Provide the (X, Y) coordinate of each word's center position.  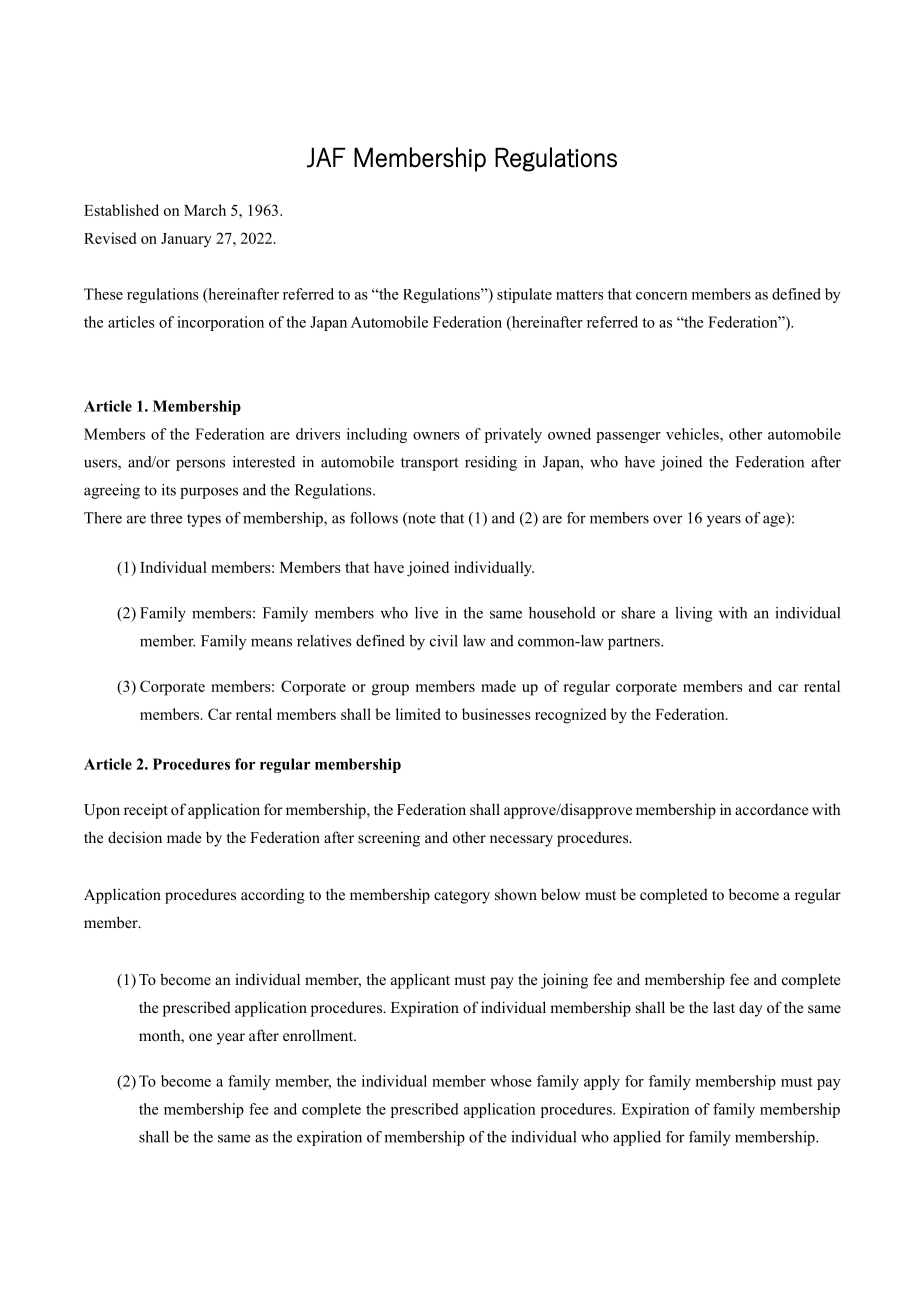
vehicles (693, 434)
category (462, 897)
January (186, 240)
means (271, 642)
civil (444, 641)
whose (511, 1081)
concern (662, 296)
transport (430, 464)
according (273, 896)
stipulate (524, 295)
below (560, 894)
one (200, 1037)
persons (200, 465)
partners (635, 643)
